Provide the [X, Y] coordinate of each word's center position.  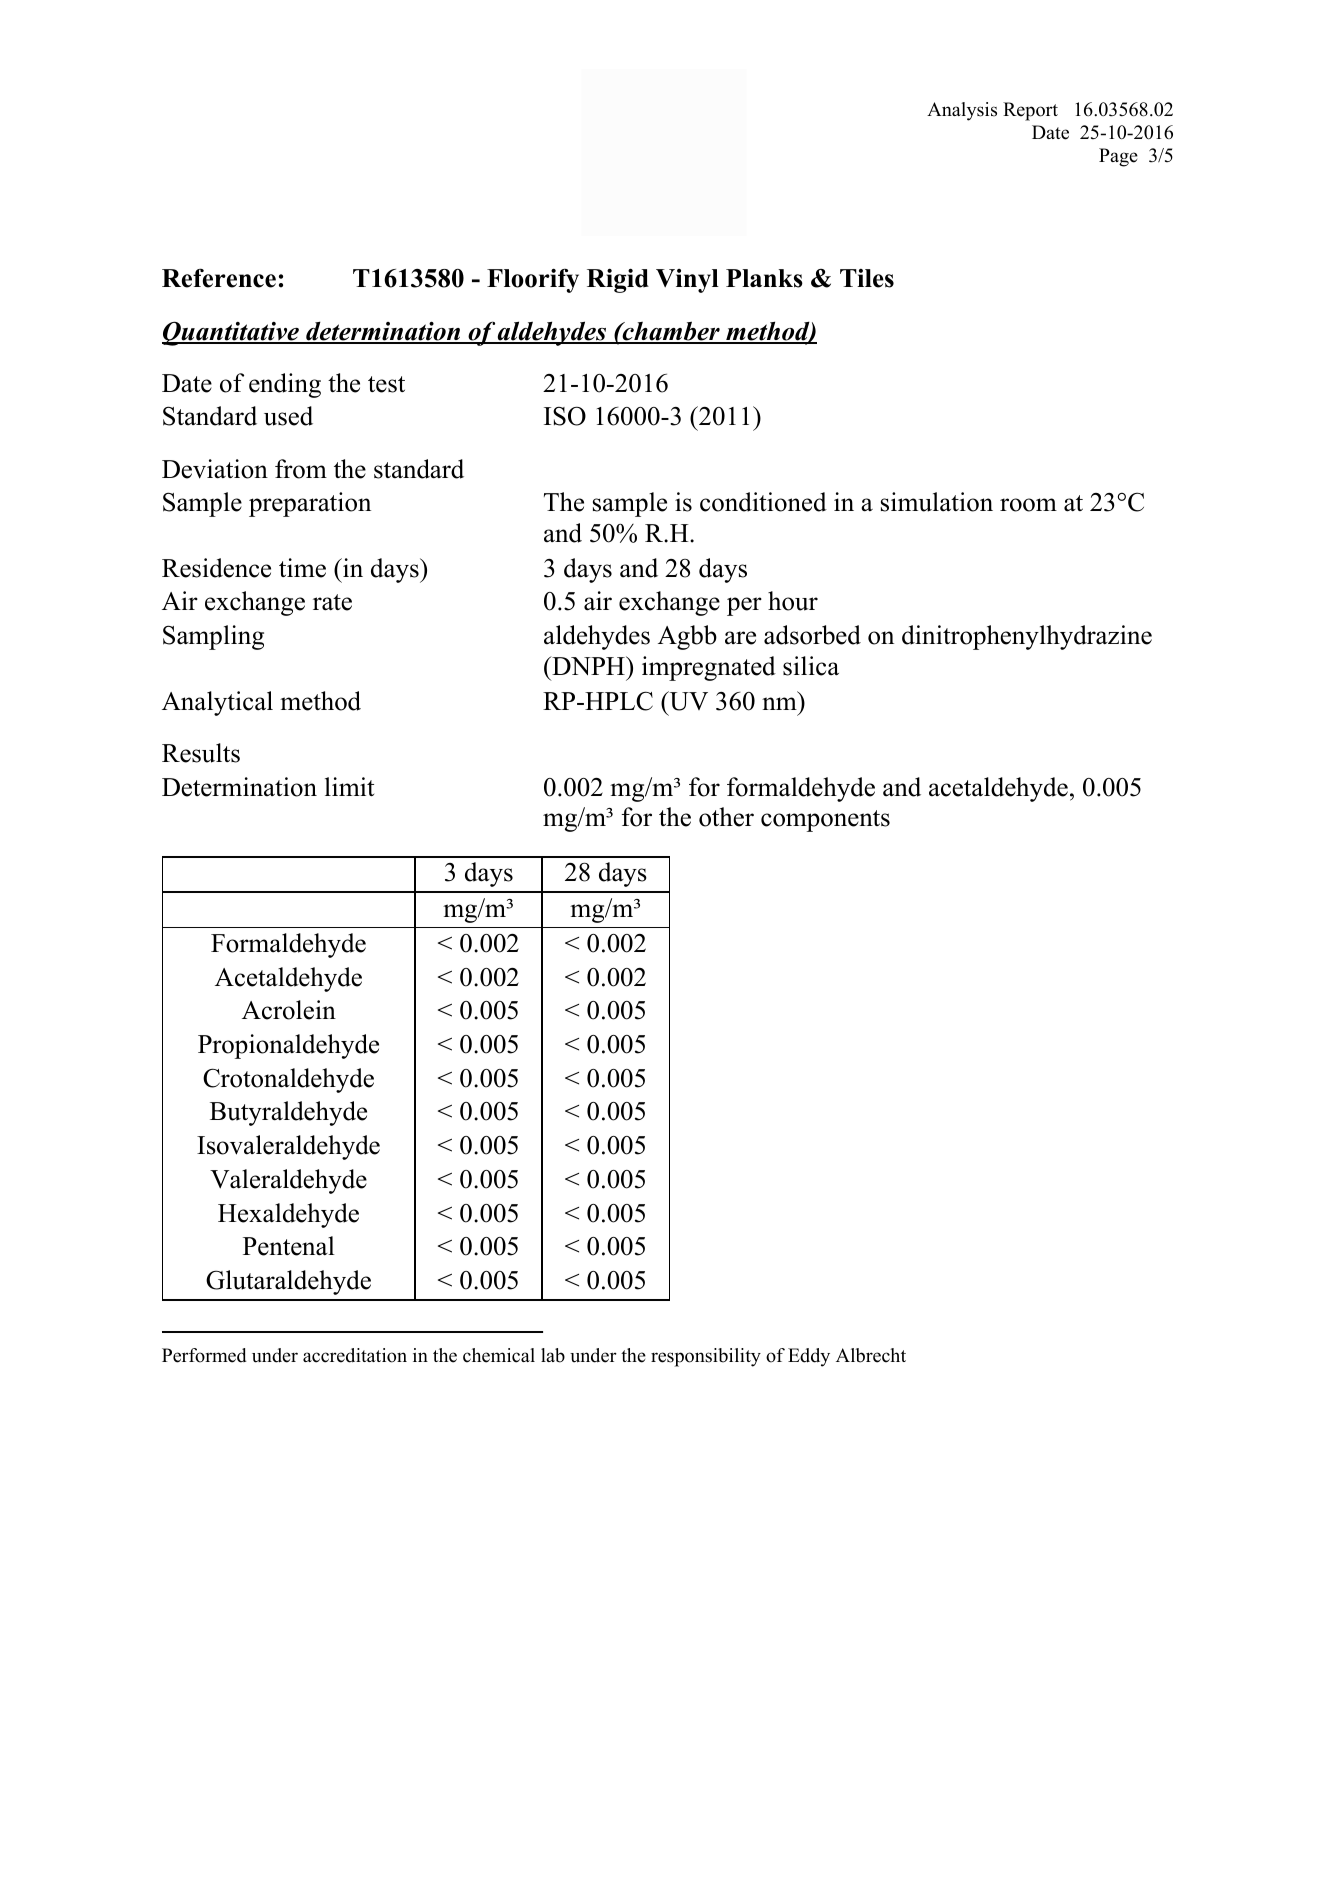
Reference [219, 278]
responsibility [706, 1357]
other [726, 817]
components [825, 821]
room [1028, 505]
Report [1030, 111]
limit [349, 786]
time [302, 568]
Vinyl [687, 281]
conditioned [763, 502]
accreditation [355, 1355]
